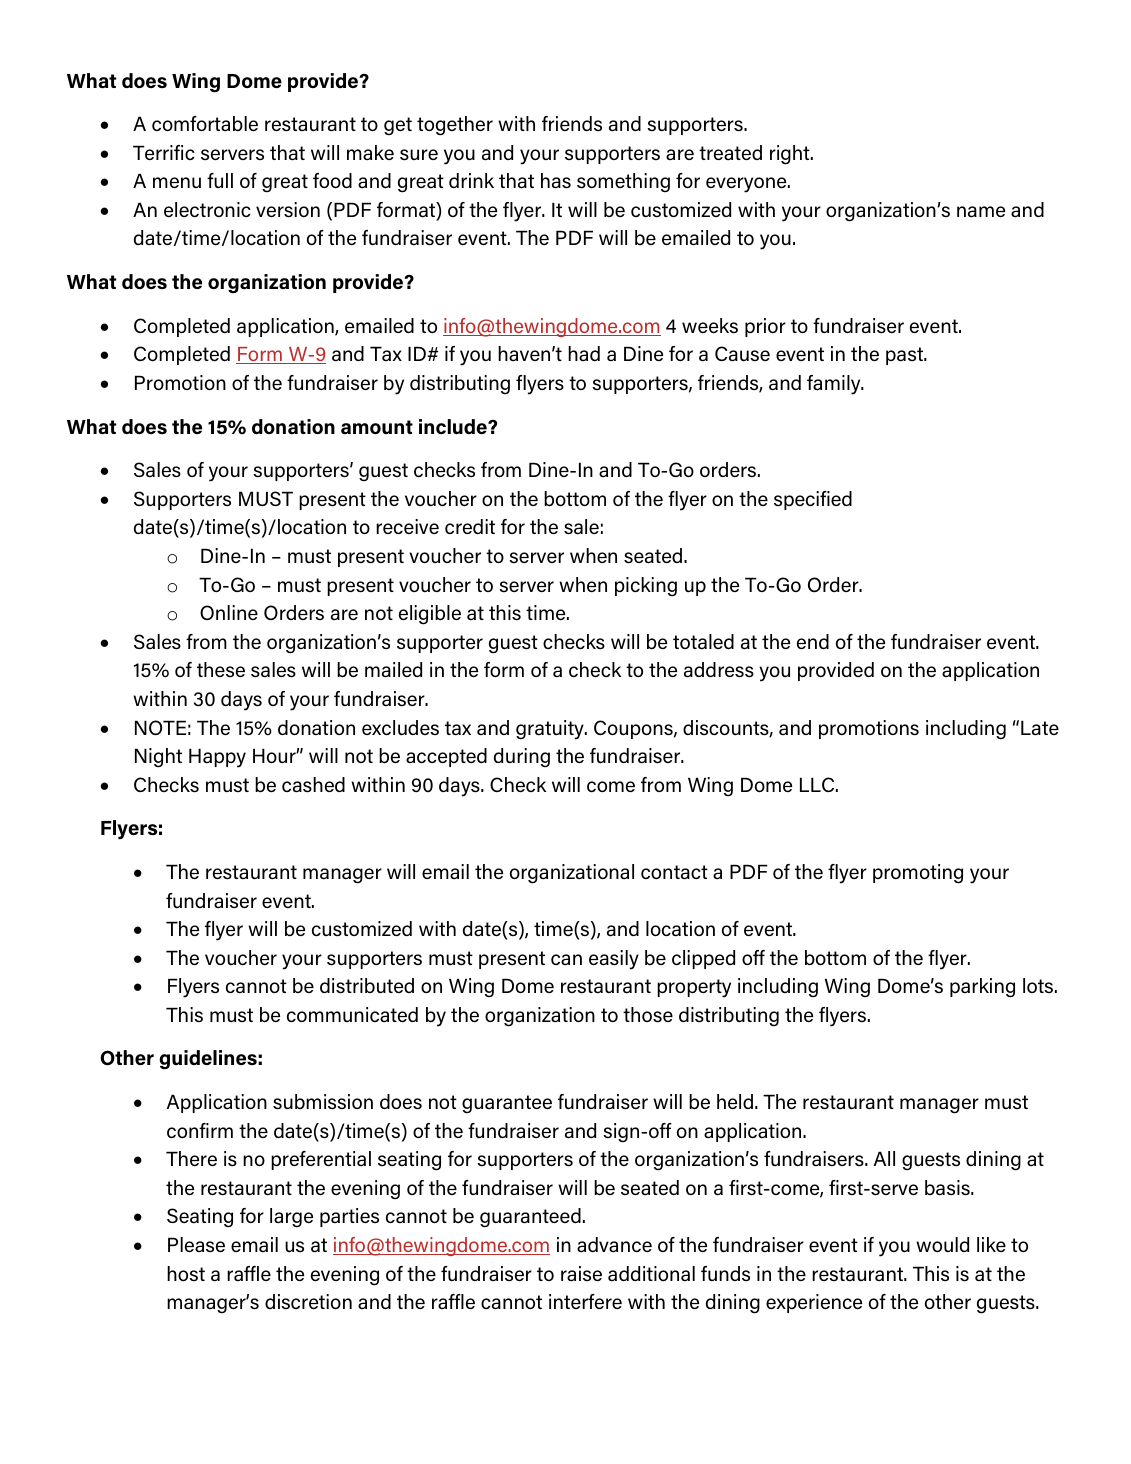  I want to click on Online, so click(229, 612).
